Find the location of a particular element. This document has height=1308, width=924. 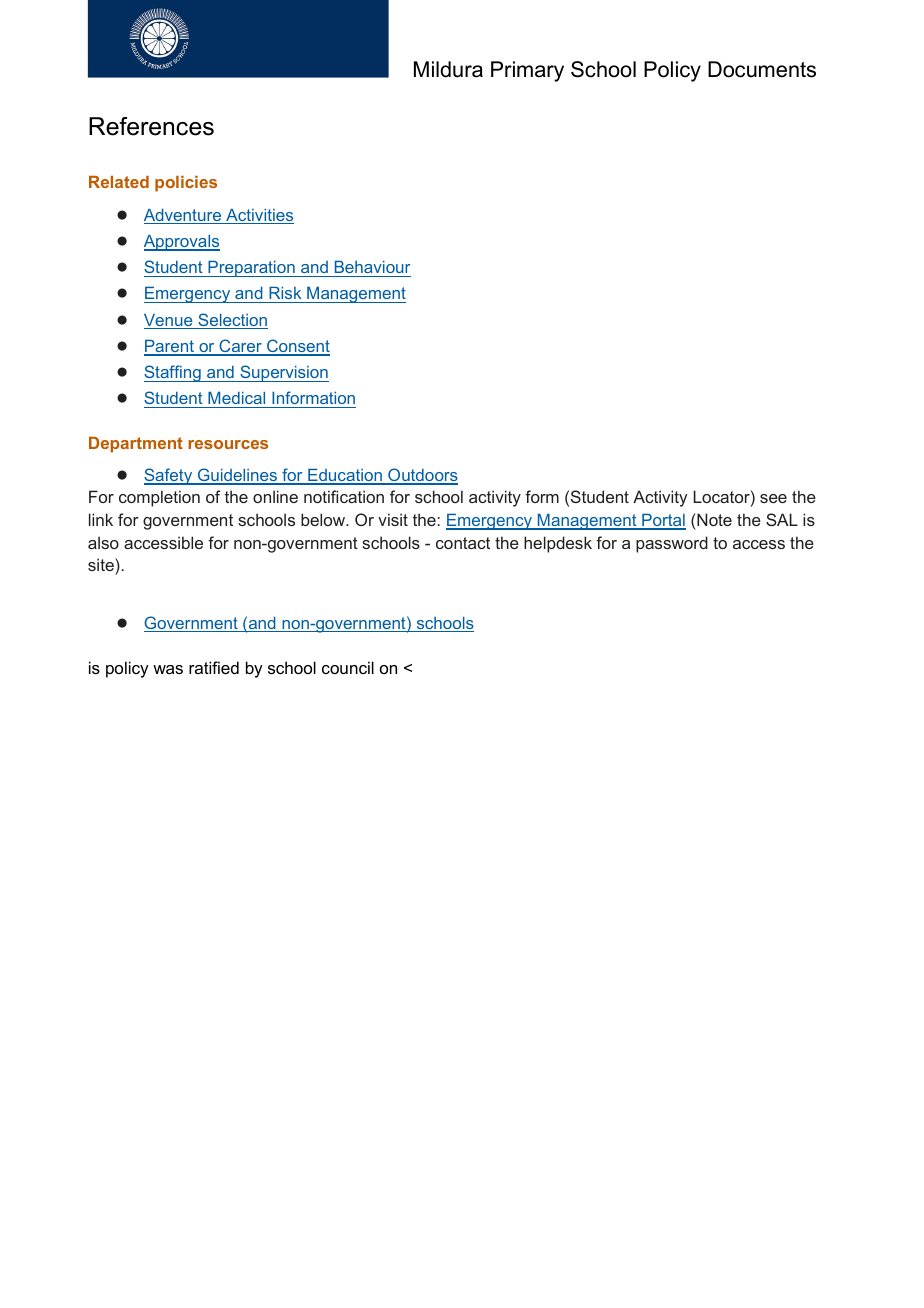

Documents is located at coordinates (762, 69).
